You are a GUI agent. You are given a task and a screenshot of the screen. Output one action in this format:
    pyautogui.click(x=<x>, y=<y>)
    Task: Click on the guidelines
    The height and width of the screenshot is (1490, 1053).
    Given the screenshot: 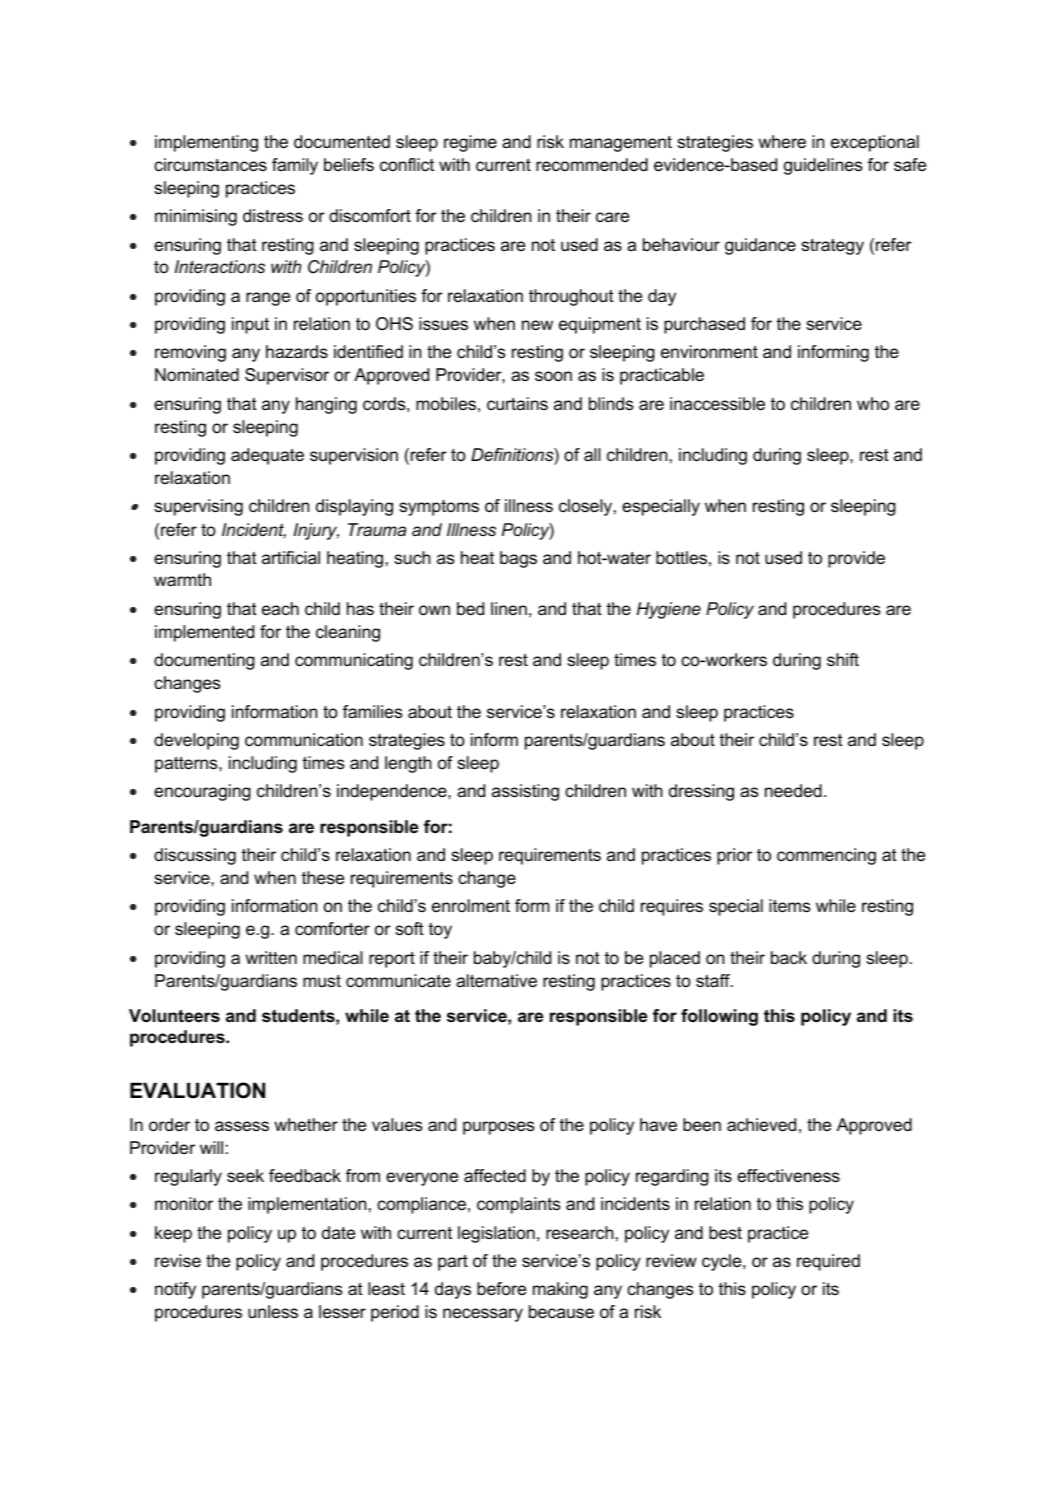 What is the action you would take?
    pyautogui.click(x=823, y=166)
